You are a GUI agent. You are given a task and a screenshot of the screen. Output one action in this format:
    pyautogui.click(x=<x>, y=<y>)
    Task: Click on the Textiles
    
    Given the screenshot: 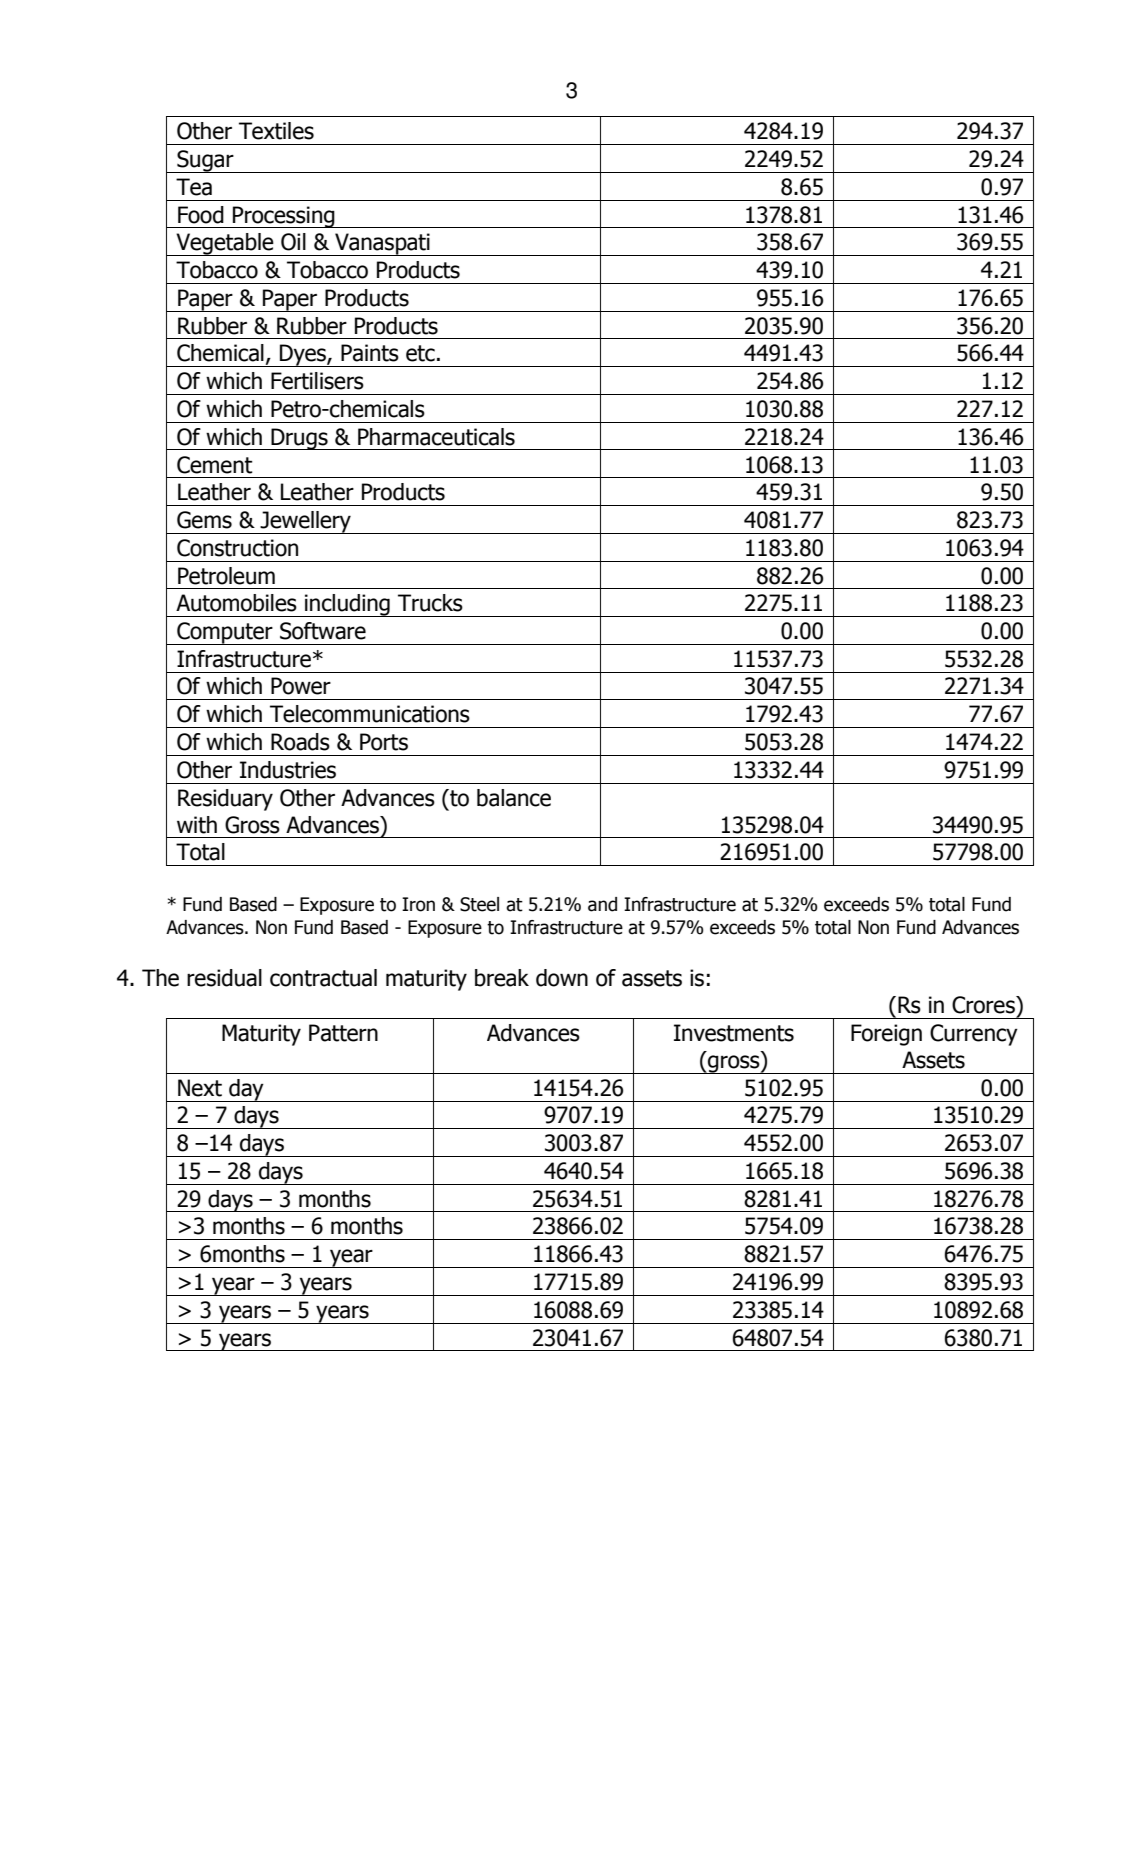 What is the action you would take?
    pyautogui.click(x=276, y=131)
